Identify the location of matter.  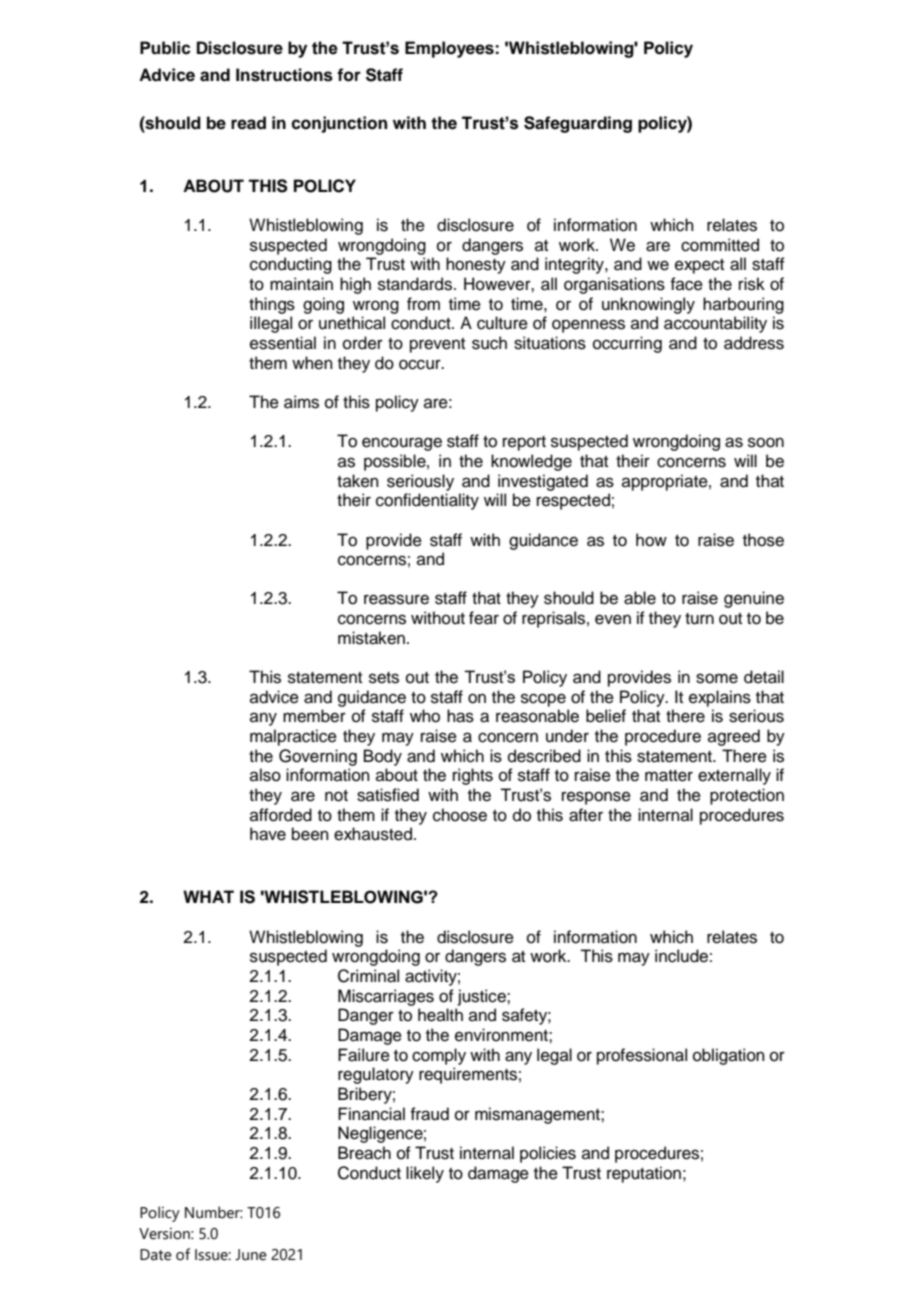
(669, 776).
